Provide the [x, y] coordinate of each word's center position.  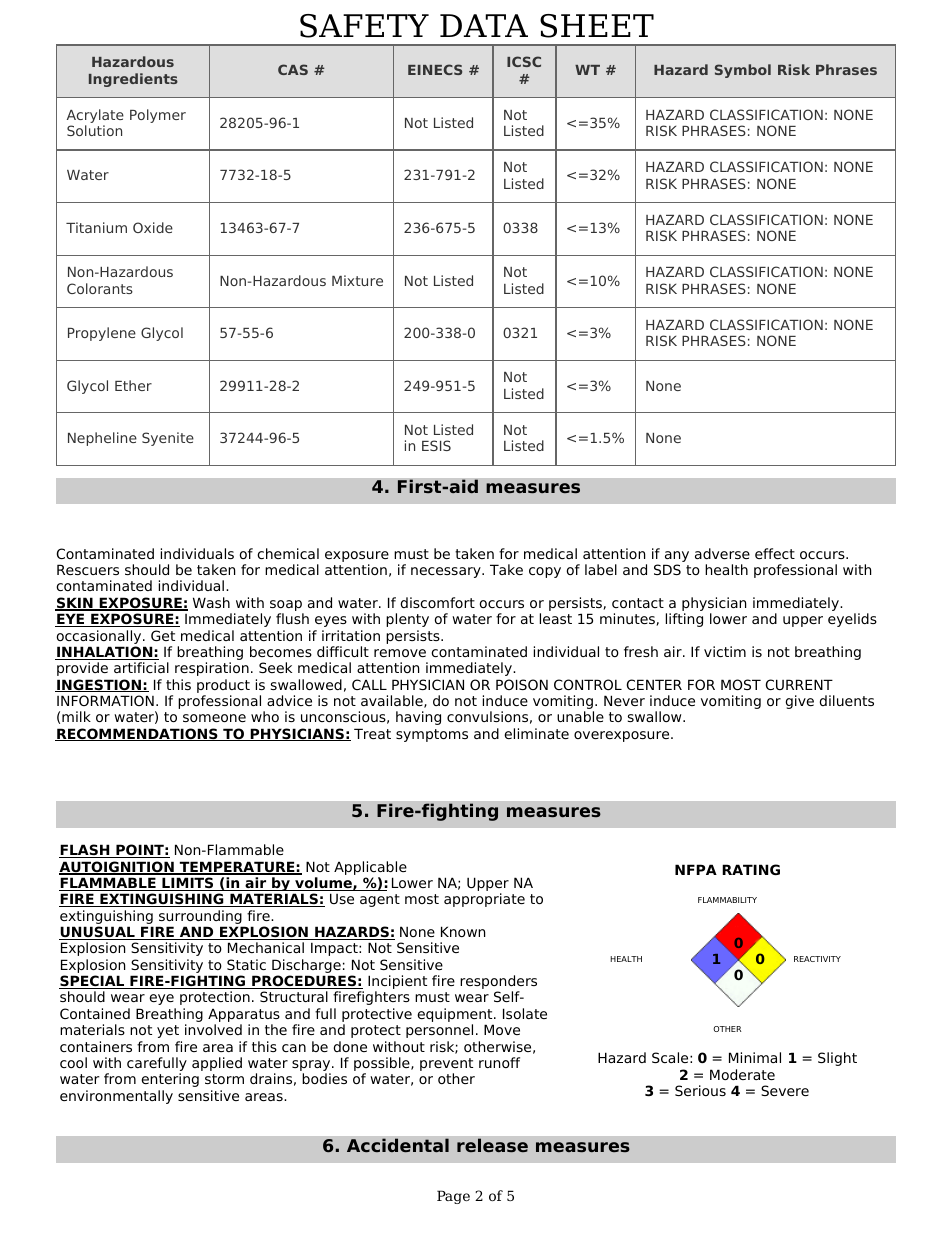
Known [463, 931]
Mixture [357, 280]
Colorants [100, 288]
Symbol [743, 71]
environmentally [116, 1097]
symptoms [432, 735]
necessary [447, 572]
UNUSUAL [98, 933]
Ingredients [133, 80]
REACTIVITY [817, 959]
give [800, 702]
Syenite [168, 439]
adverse [722, 553]
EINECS [435, 69]
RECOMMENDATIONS [137, 734]
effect [775, 553]
